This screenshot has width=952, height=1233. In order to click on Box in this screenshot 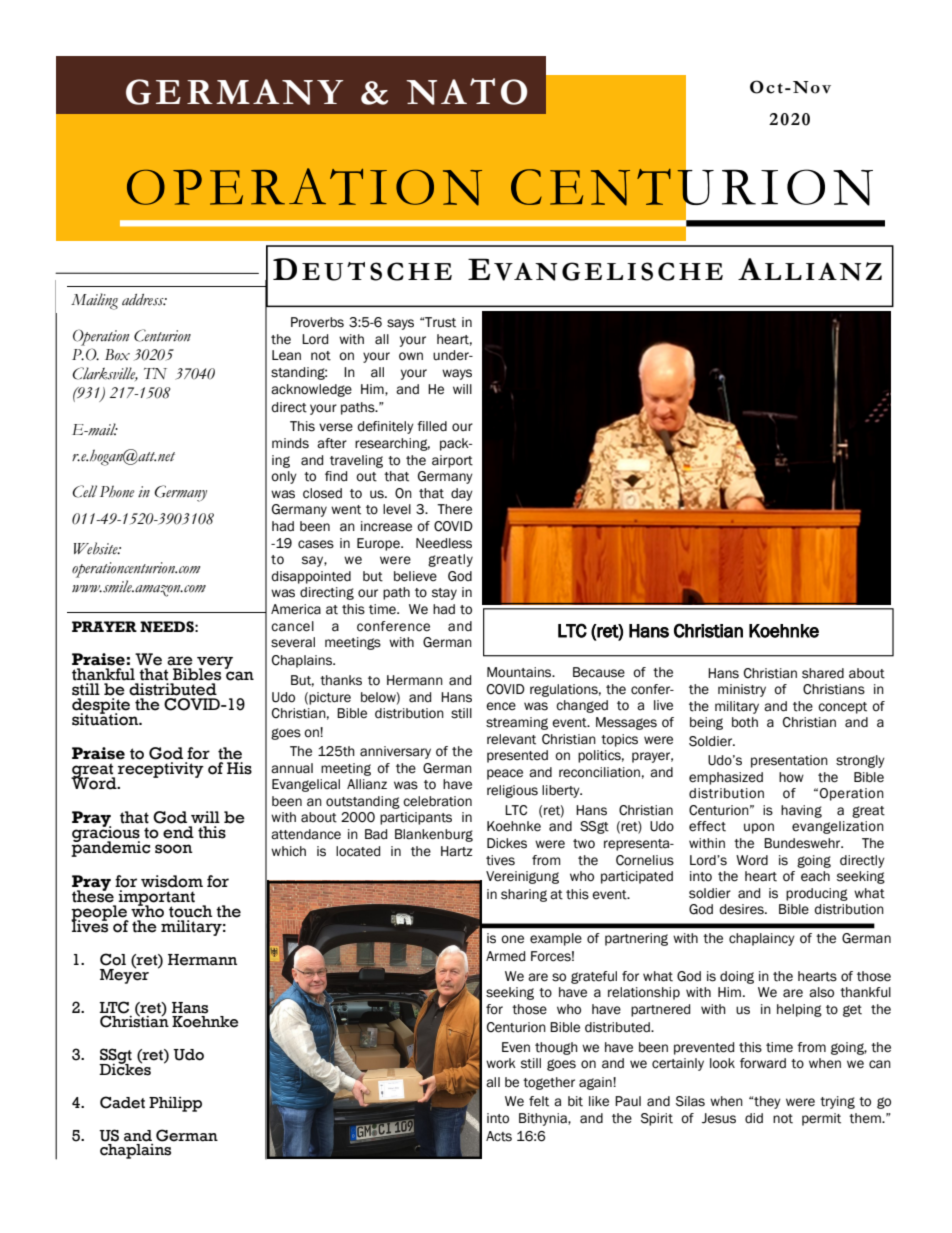, I will do `click(117, 355)`.
